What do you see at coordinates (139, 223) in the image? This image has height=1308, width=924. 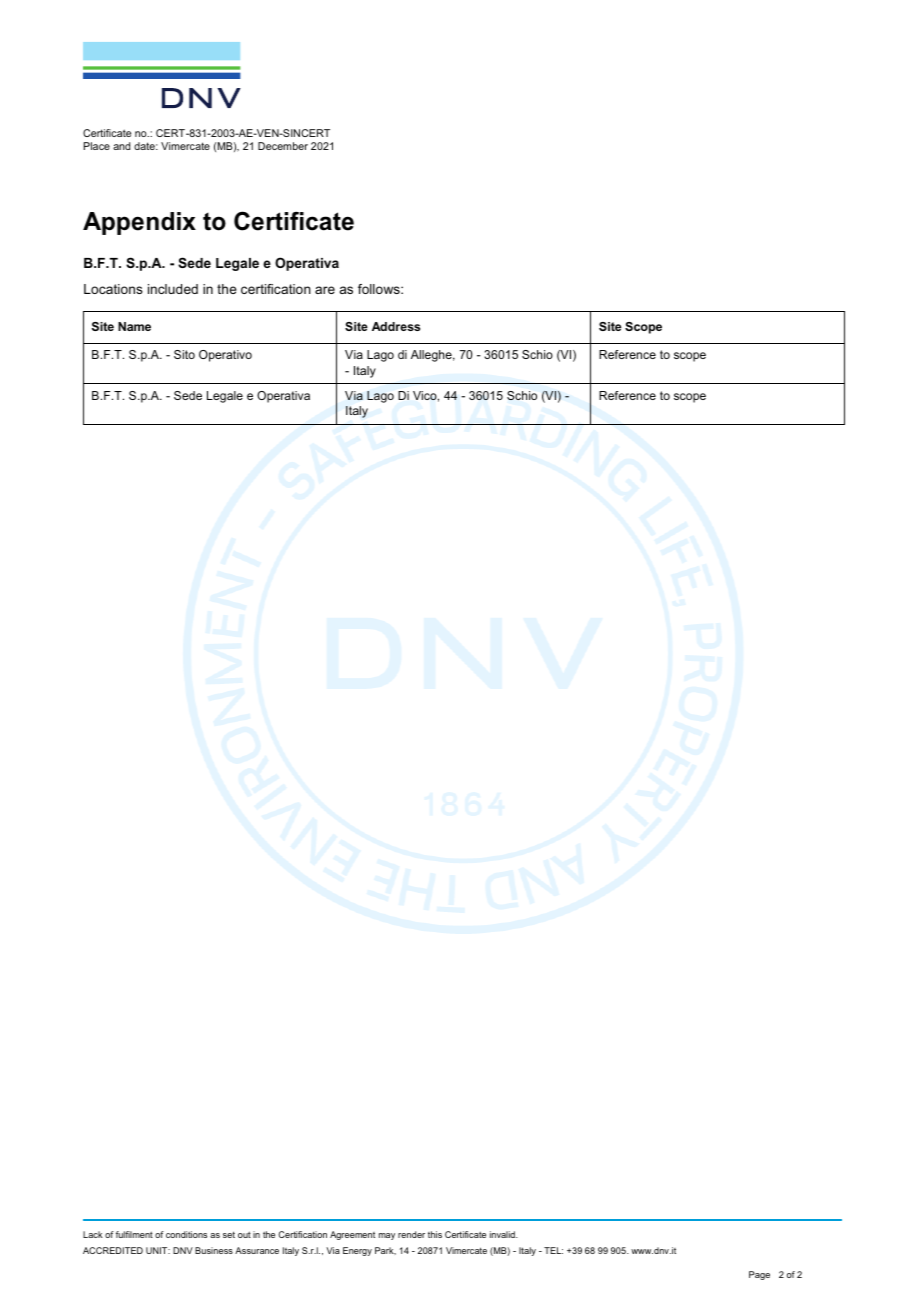 I see `Appendix` at bounding box center [139, 223].
